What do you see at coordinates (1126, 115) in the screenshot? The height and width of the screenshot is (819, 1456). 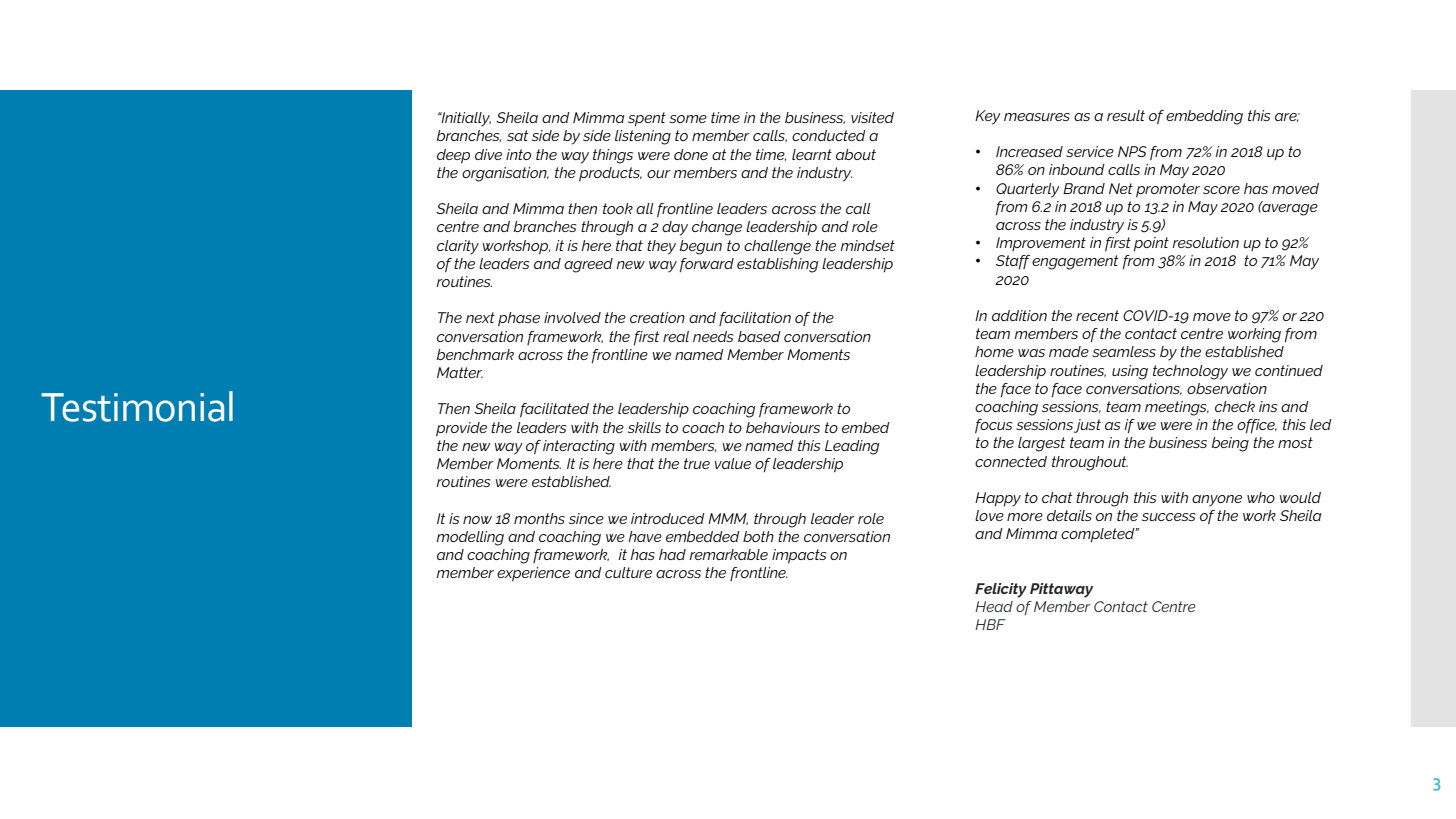 I see `result` at bounding box center [1126, 115].
